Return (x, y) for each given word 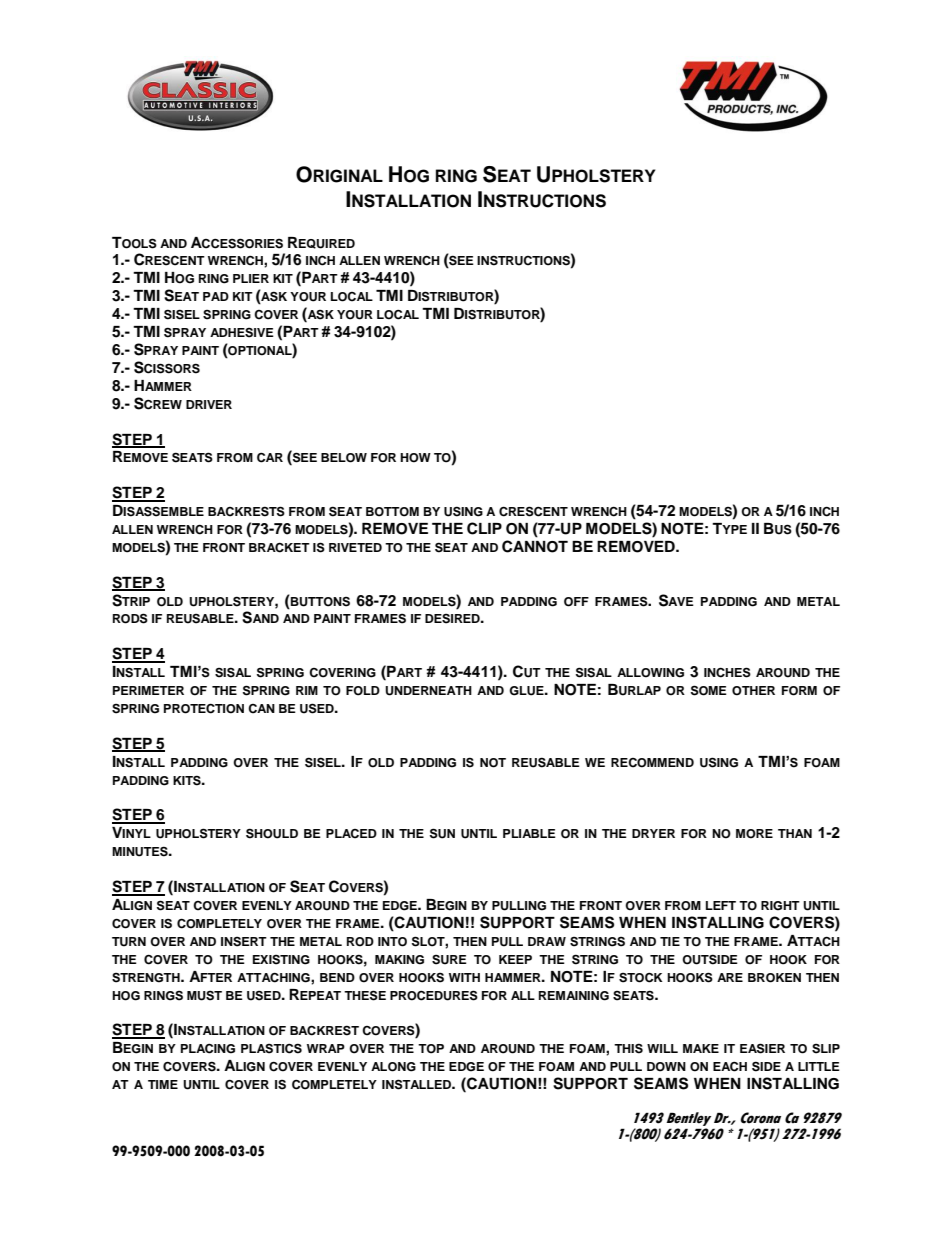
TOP (431, 1049)
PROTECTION (204, 708)
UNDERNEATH (428, 691)
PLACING (208, 1049)
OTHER (753, 691)
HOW (415, 458)
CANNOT (535, 546)
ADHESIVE (242, 333)
